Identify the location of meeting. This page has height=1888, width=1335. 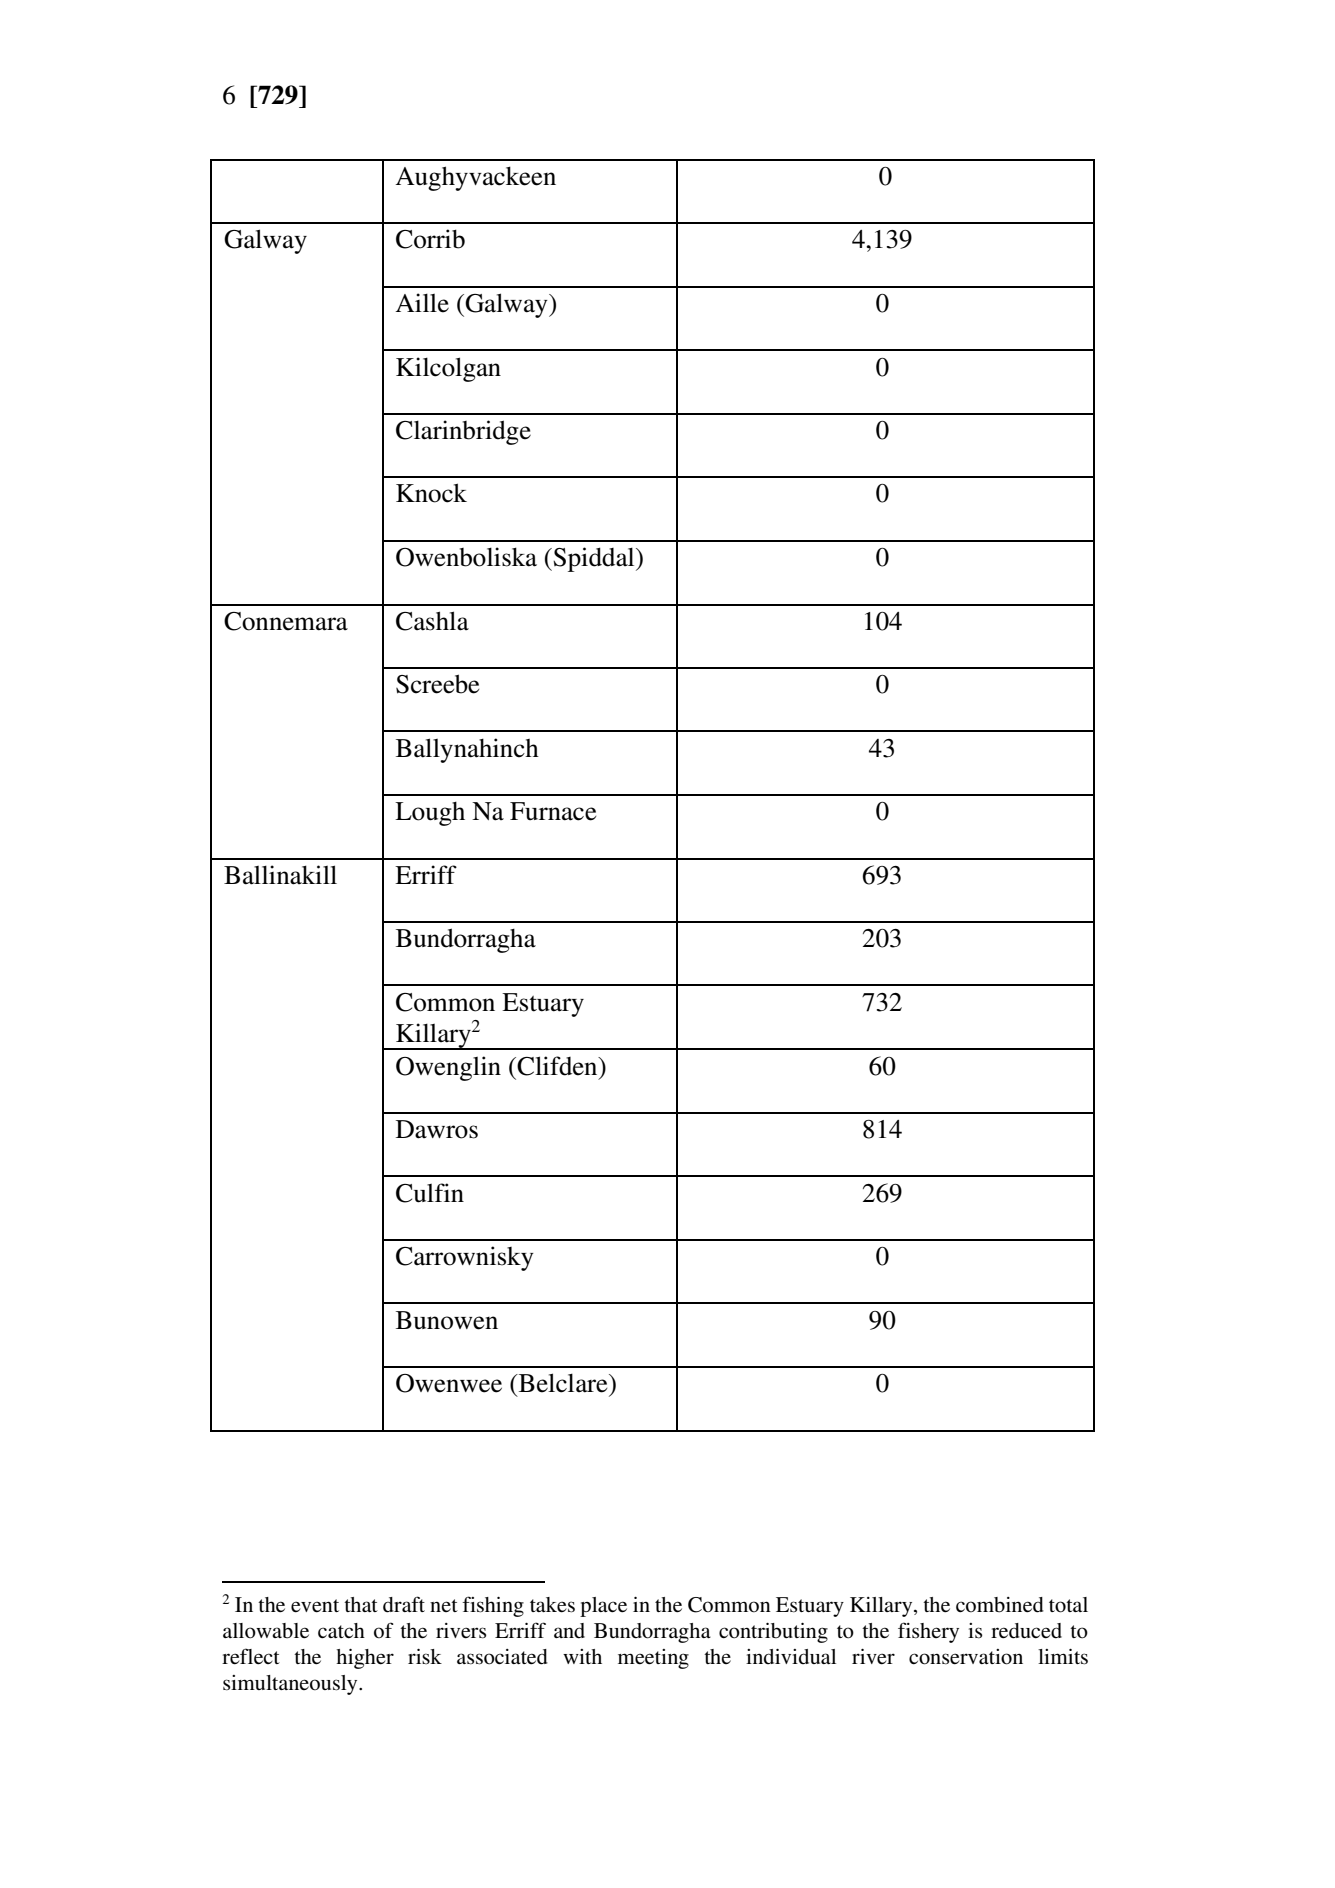
(653, 1659).
